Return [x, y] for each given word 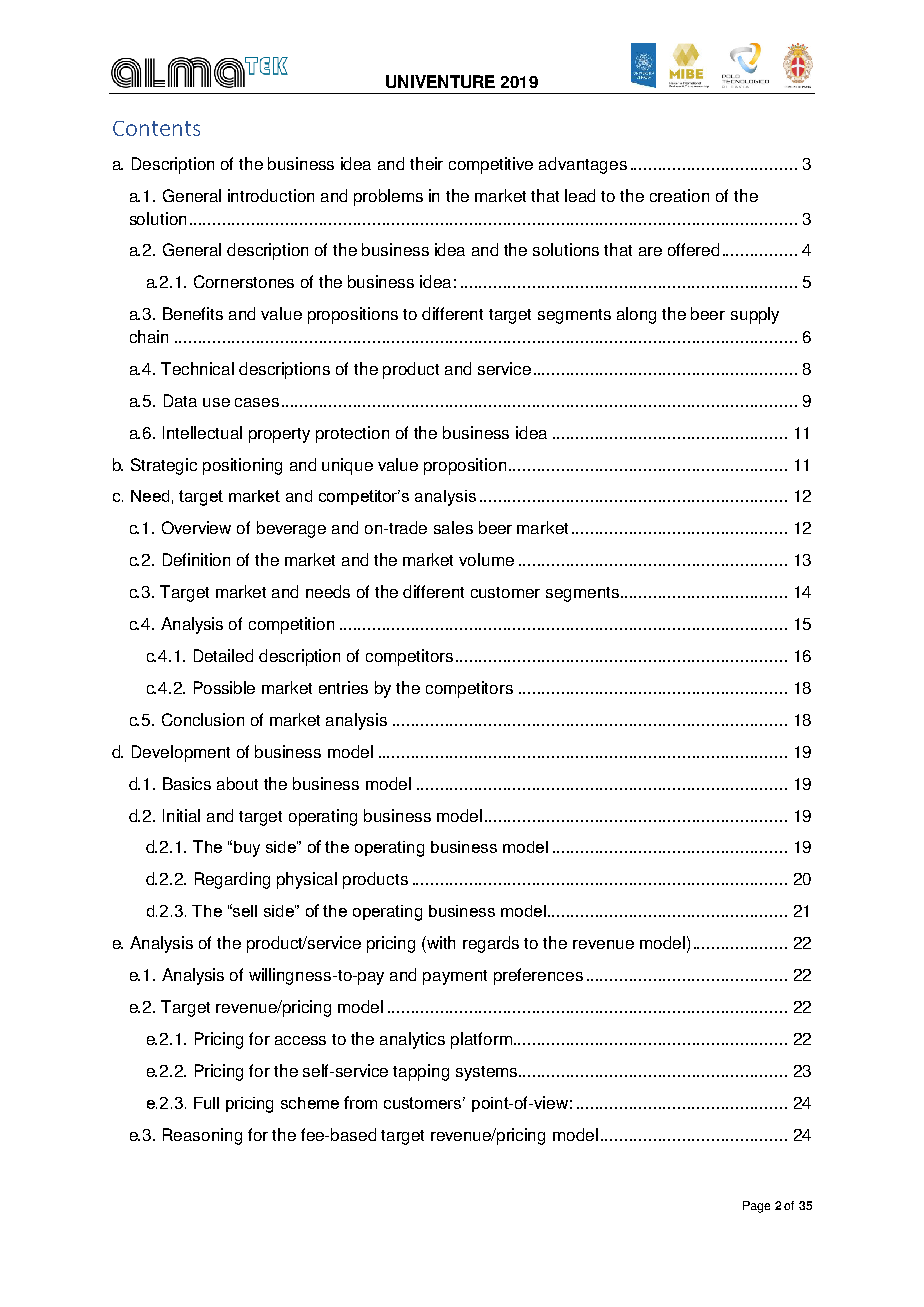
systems [488, 1073]
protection [352, 434]
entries [343, 687]
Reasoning [202, 1136]
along [636, 315]
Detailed [223, 655]
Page [756, 1207]
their [426, 163]
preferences [538, 976]
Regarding [232, 880]
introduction [271, 195]
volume [486, 559]
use [216, 402]
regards [491, 944]
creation [679, 195]
